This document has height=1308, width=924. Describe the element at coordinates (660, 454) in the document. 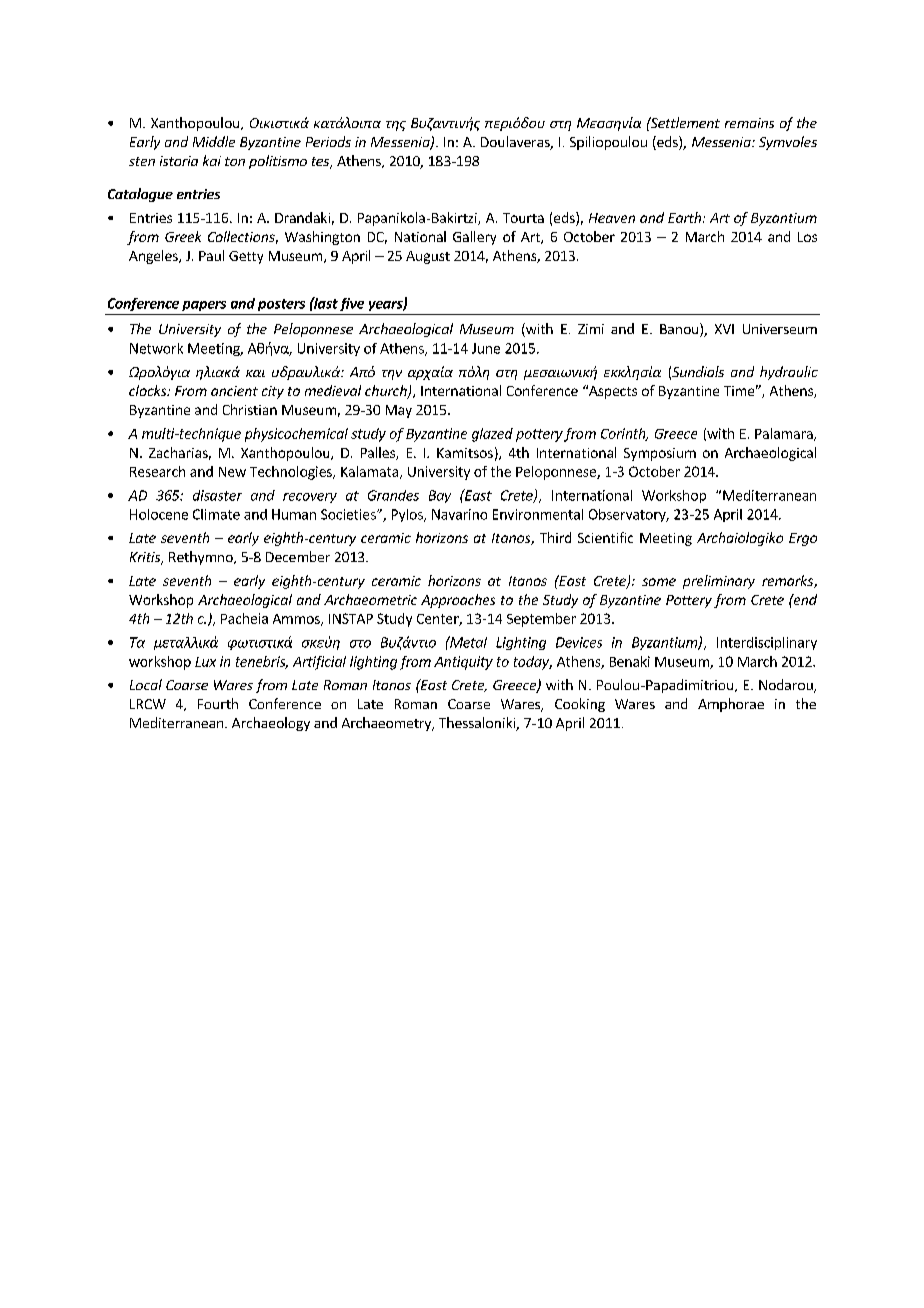

I see `Symposium` at that location.
